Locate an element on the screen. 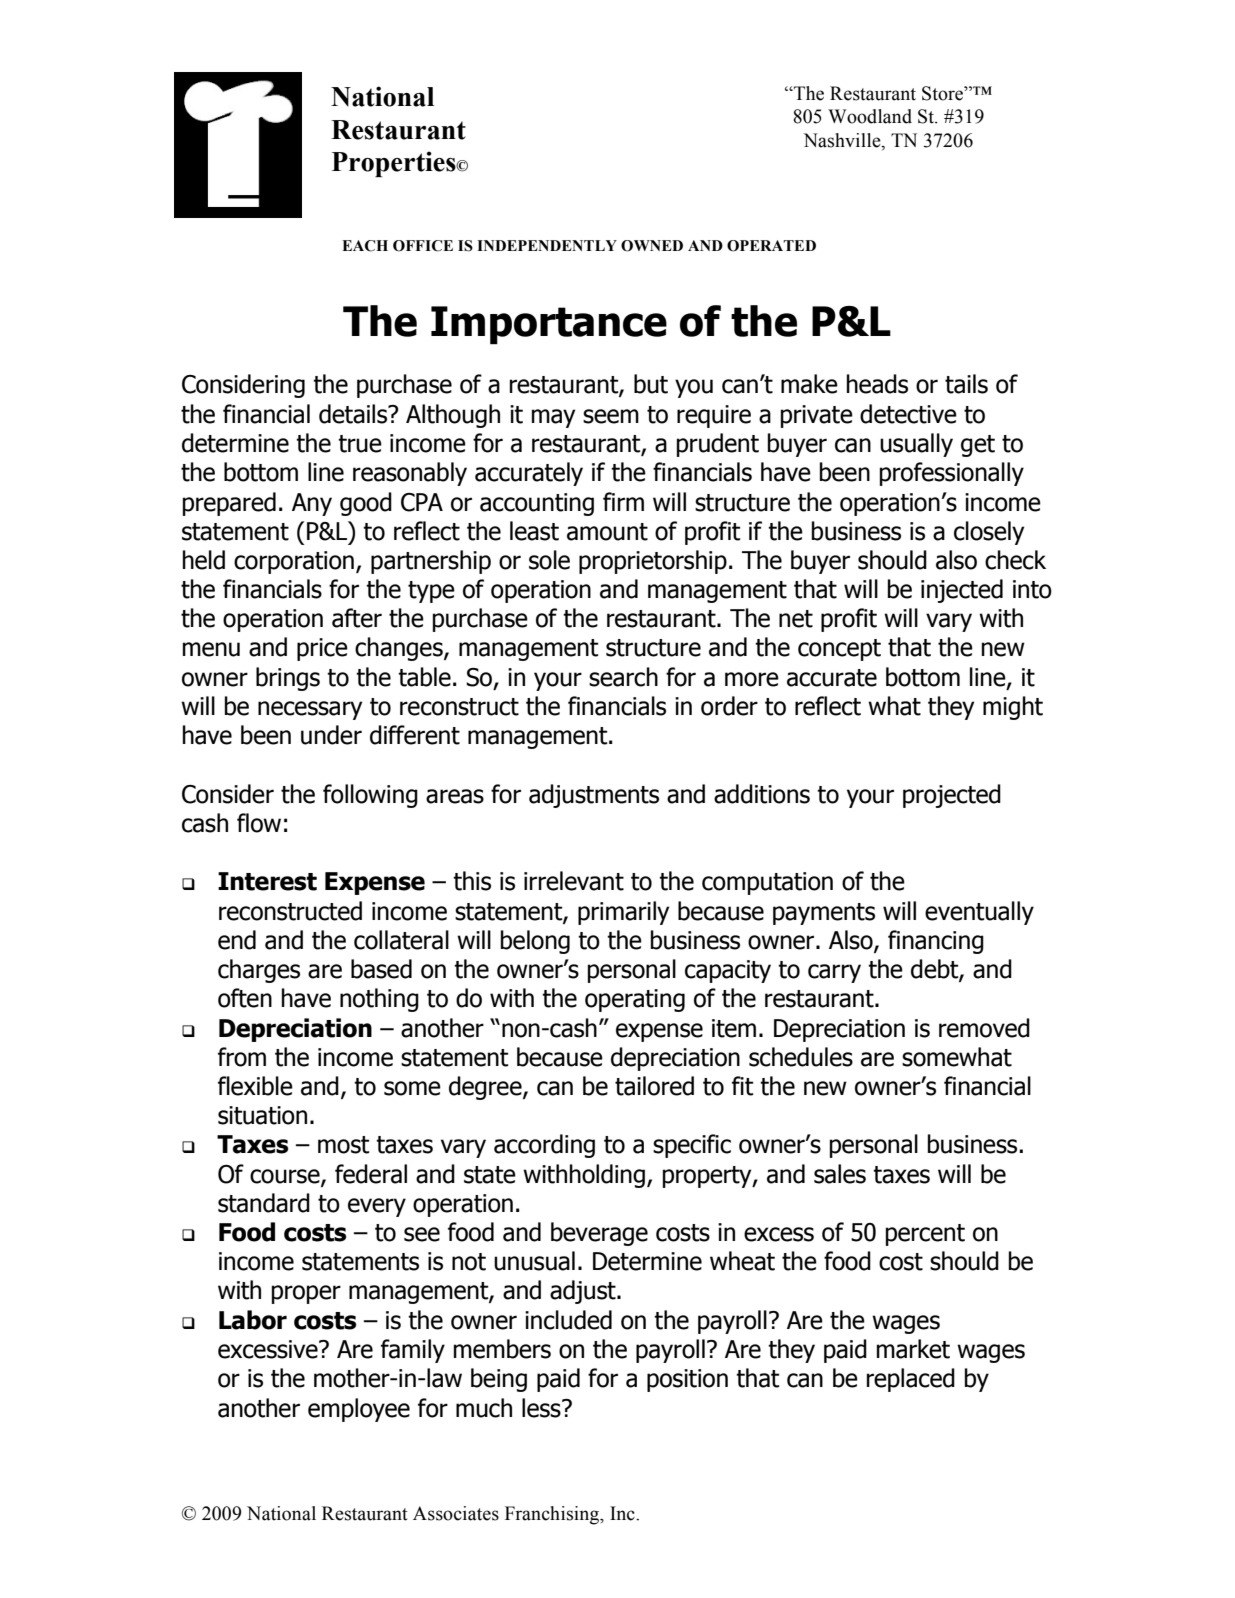 The width and height of the screenshot is (1235, 1598). Woodland is located at coordinates (870, 116).
